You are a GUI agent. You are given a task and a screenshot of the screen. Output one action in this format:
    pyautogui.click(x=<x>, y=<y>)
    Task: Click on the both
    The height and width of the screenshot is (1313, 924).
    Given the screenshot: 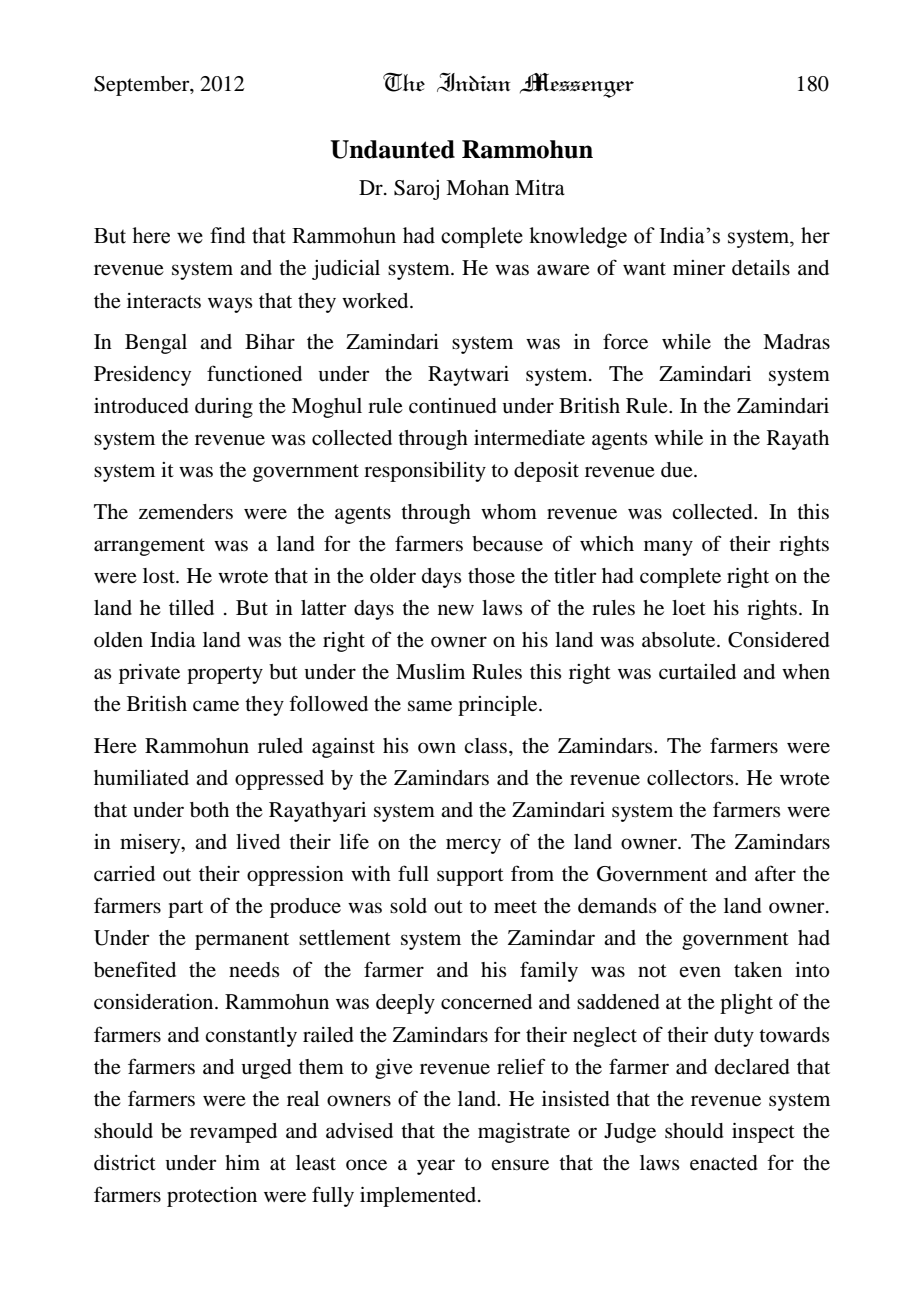 What is the action you would take?
    pyautogui.click(x=209, y=810)
